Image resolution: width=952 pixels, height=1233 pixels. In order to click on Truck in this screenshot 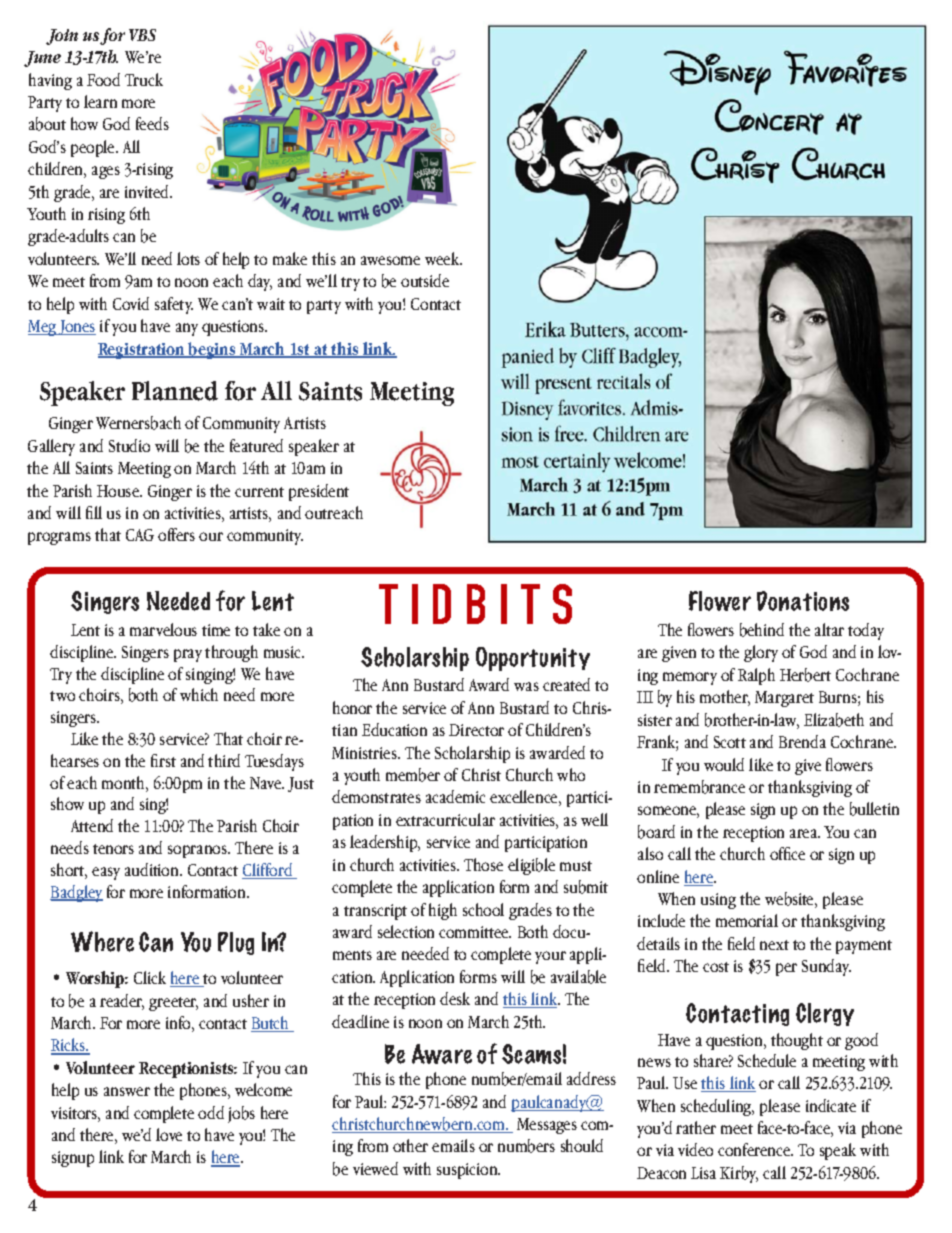, I will do `click(144, 79)`.
